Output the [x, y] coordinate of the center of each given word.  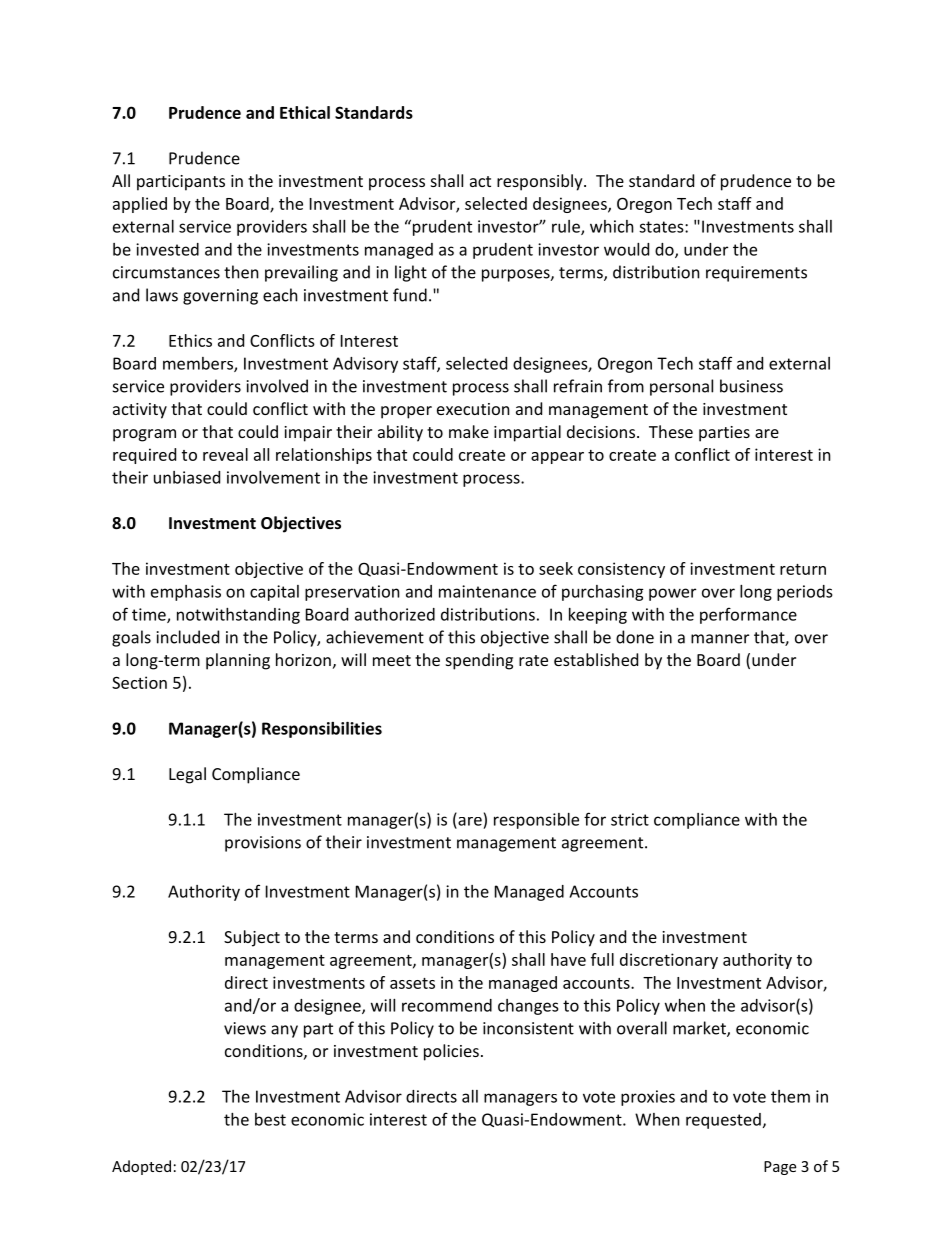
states [662, 227]
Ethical [305, 112]
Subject [252, 938]
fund [410, 295]
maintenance [487, 591]
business [751, 386]
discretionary [669, 961]
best [270, 1119]
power [672, 594]
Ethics [190, 340]
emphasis [186, 593]
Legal [187, 775]
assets [412, 983]
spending [479, 661]
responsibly [541, 182]
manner [720, 639]
